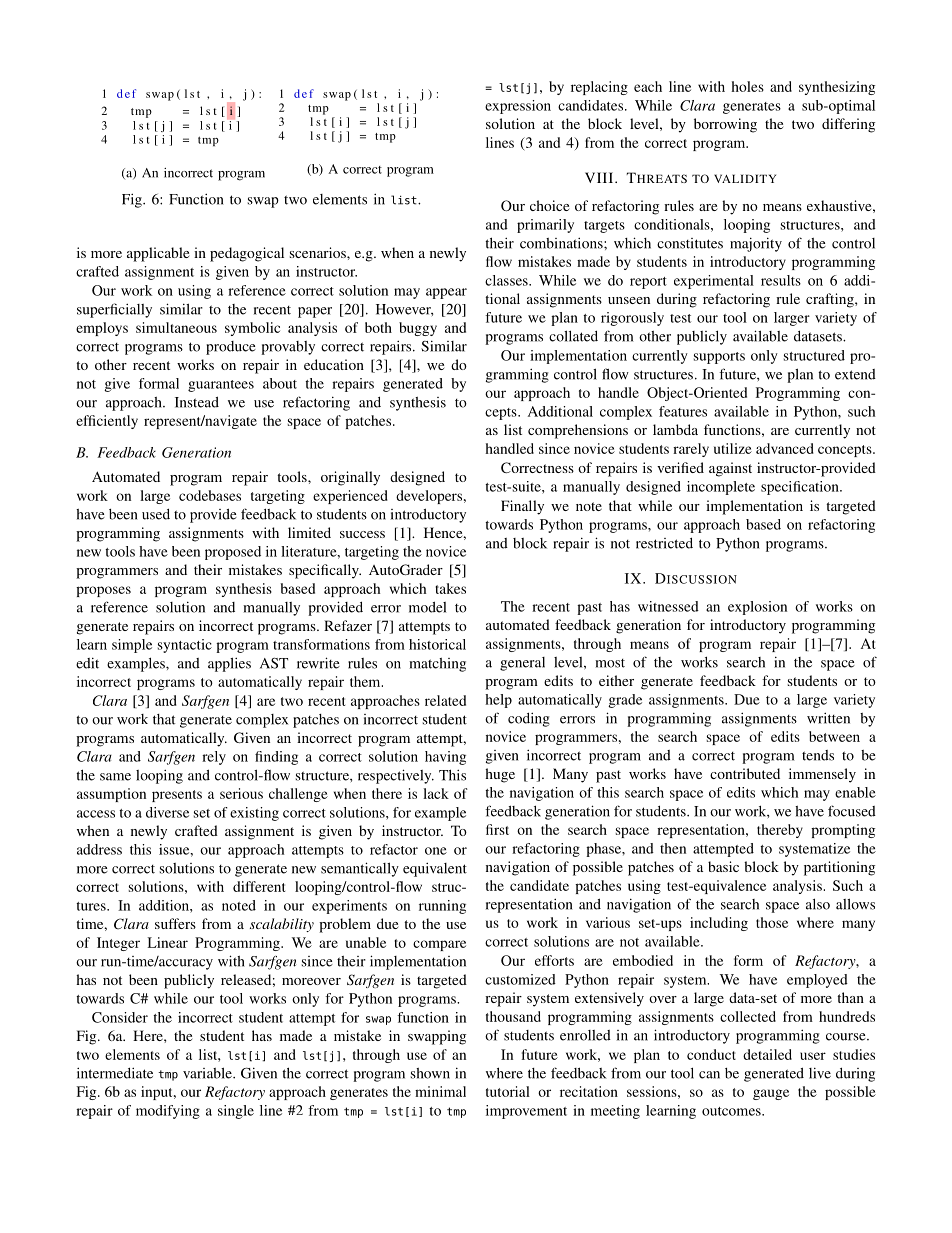 The image size is (952, 1233). Describe the element at coordinates (785, 448) in the screenshot. I see `advanced` at that location.
